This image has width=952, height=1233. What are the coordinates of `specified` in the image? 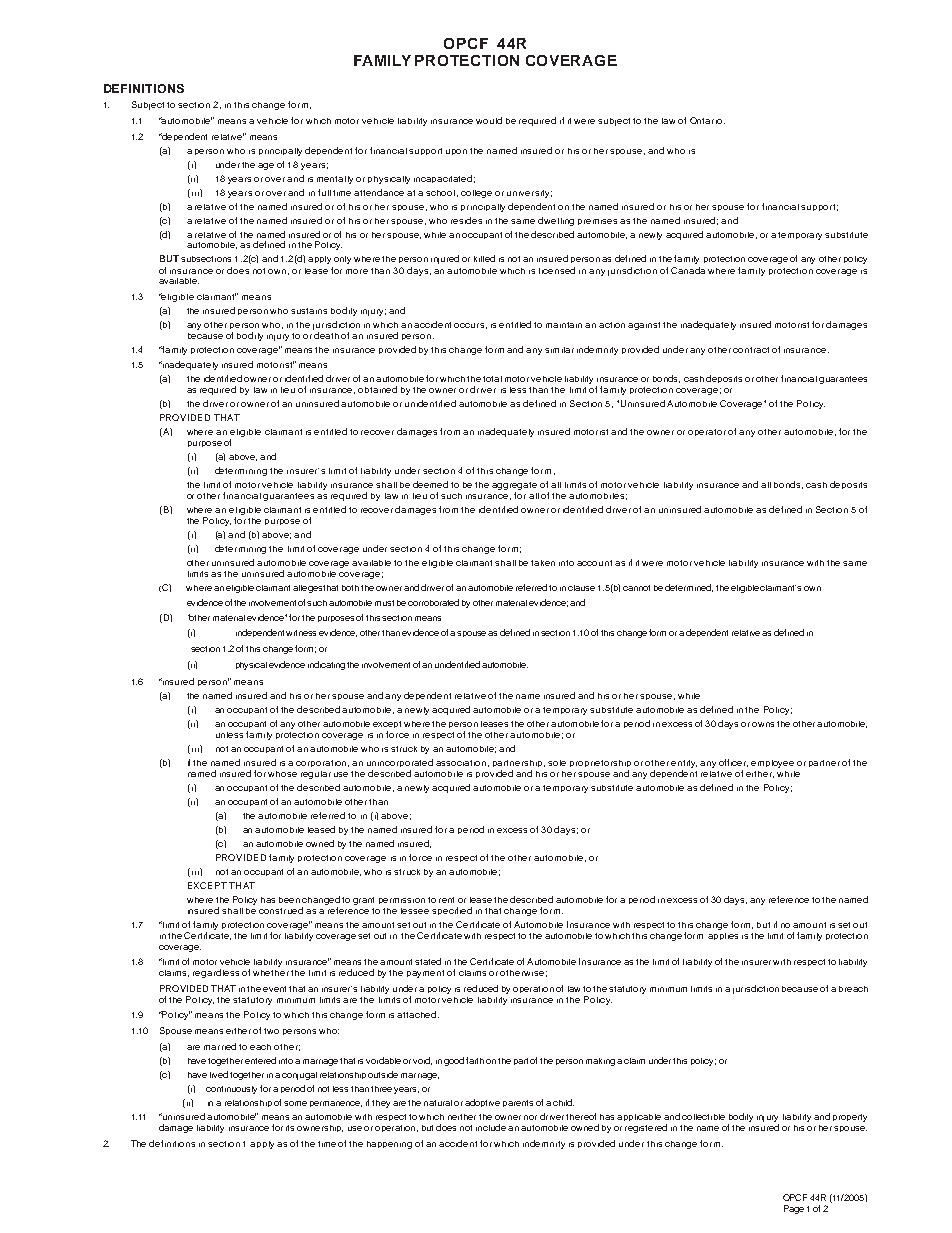 It's located at (452, 911).
